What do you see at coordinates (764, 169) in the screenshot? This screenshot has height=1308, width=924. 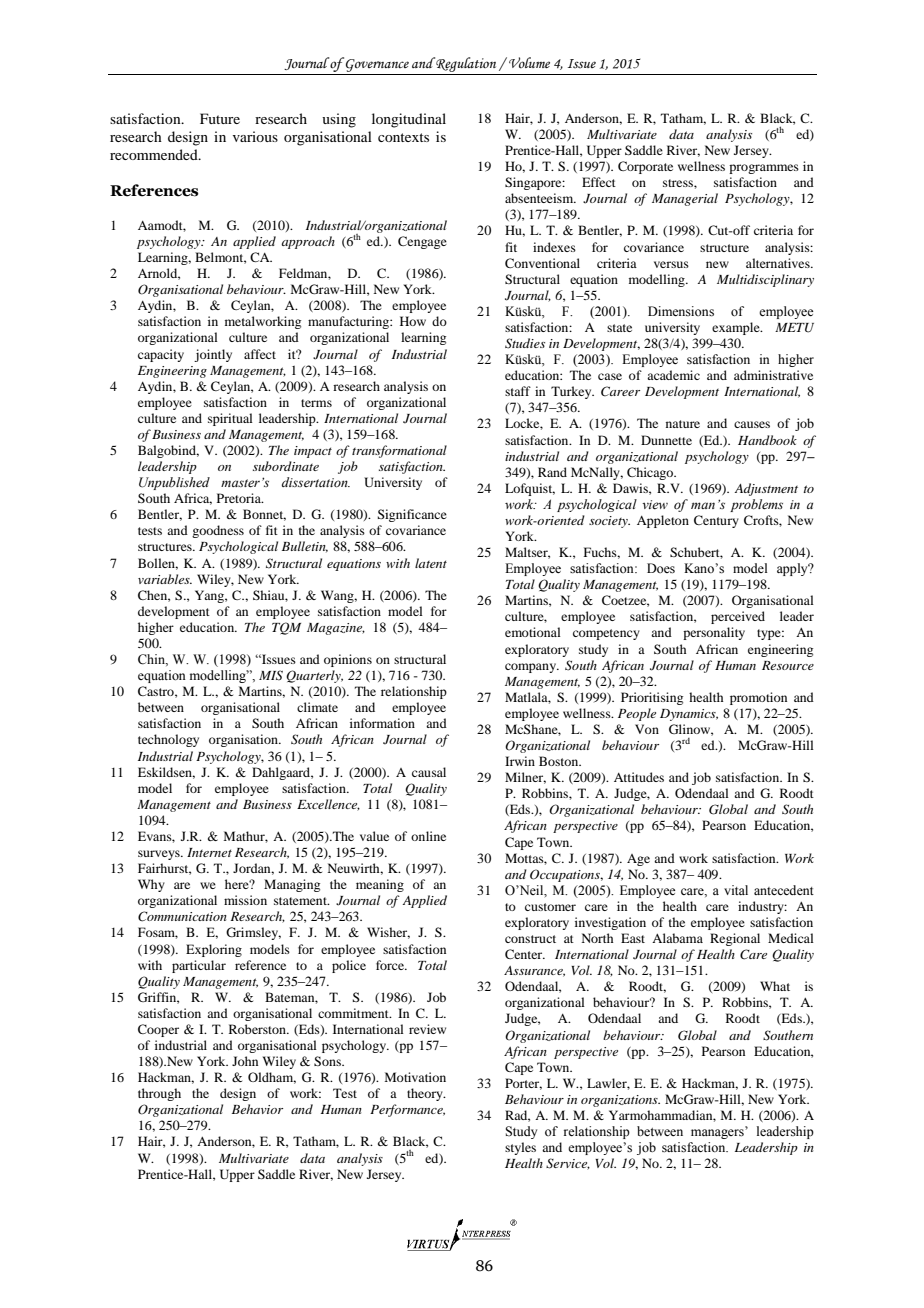 I see `programmes` at bounding box center [764, 169].
